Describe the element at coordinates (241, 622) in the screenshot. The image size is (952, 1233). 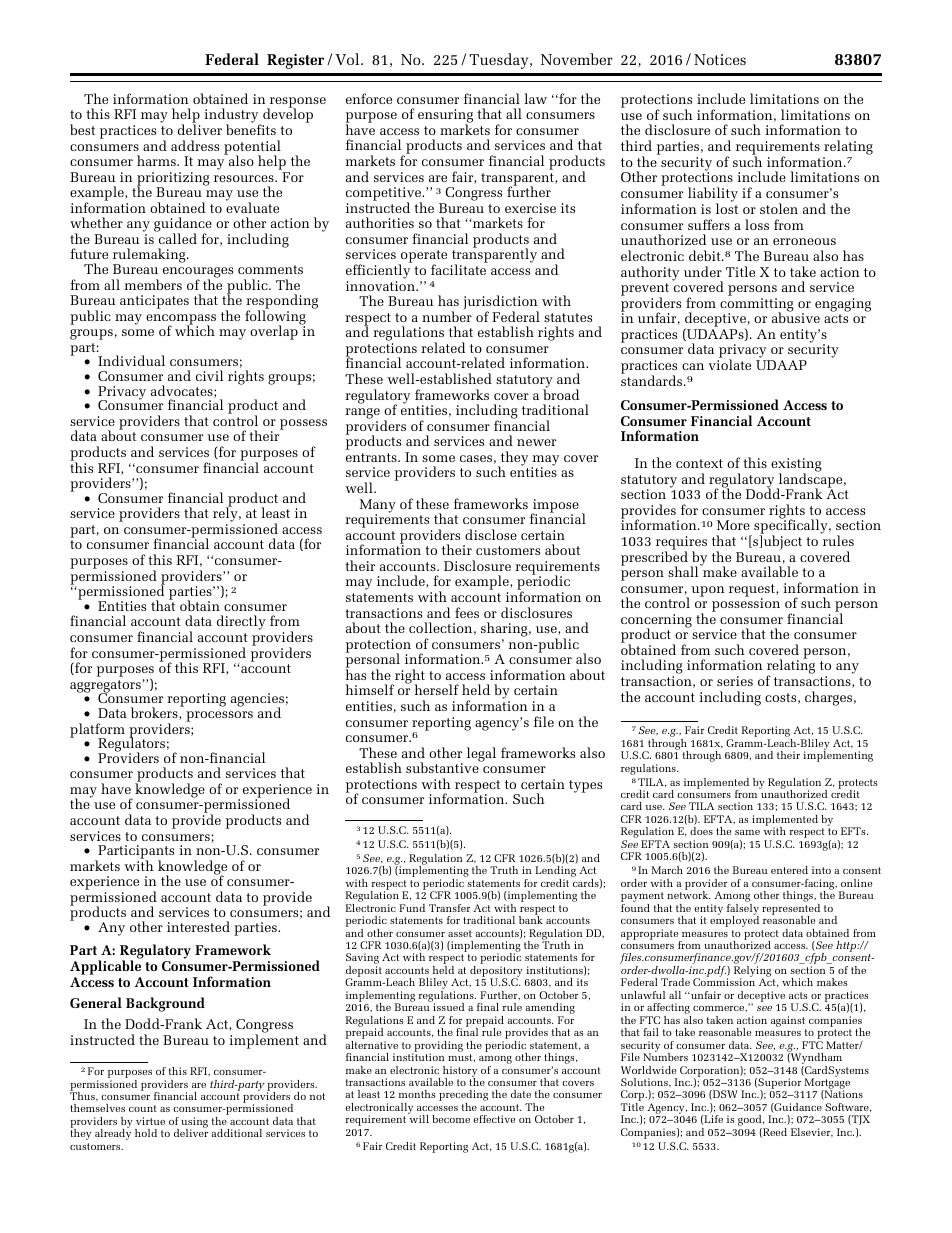
I see `directly` at that location.
